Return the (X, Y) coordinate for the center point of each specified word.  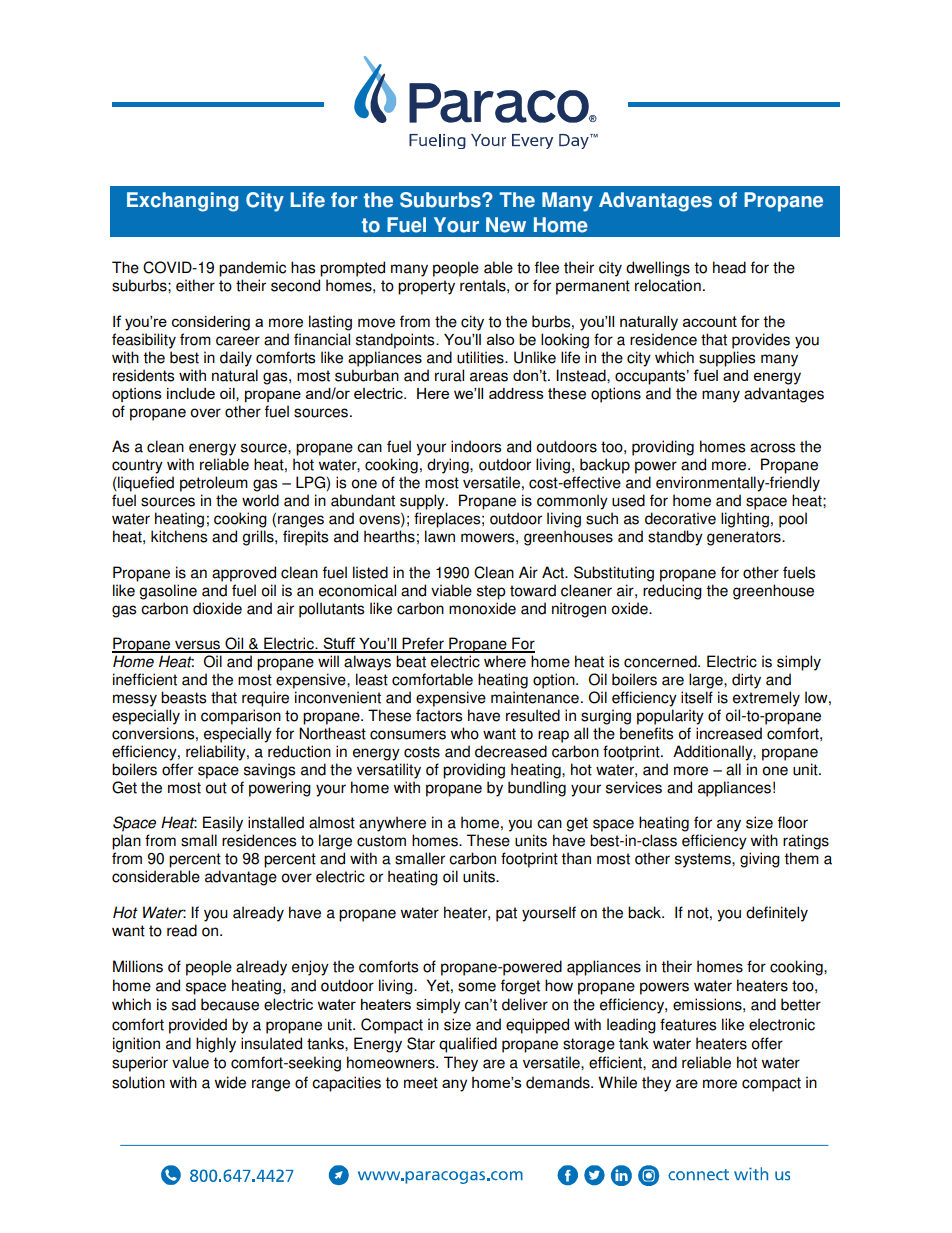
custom (381, 841)
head (729, 267)
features (688, 1024)
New (506, 225)
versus (198, 646)
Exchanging (182, 202)
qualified (468, 1045)
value (190, 1062)
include (191, 393)
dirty (746, 681)
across (772, 448)
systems (704, 860)
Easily (223, 824)
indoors (476, 446)
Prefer (423, 644)
